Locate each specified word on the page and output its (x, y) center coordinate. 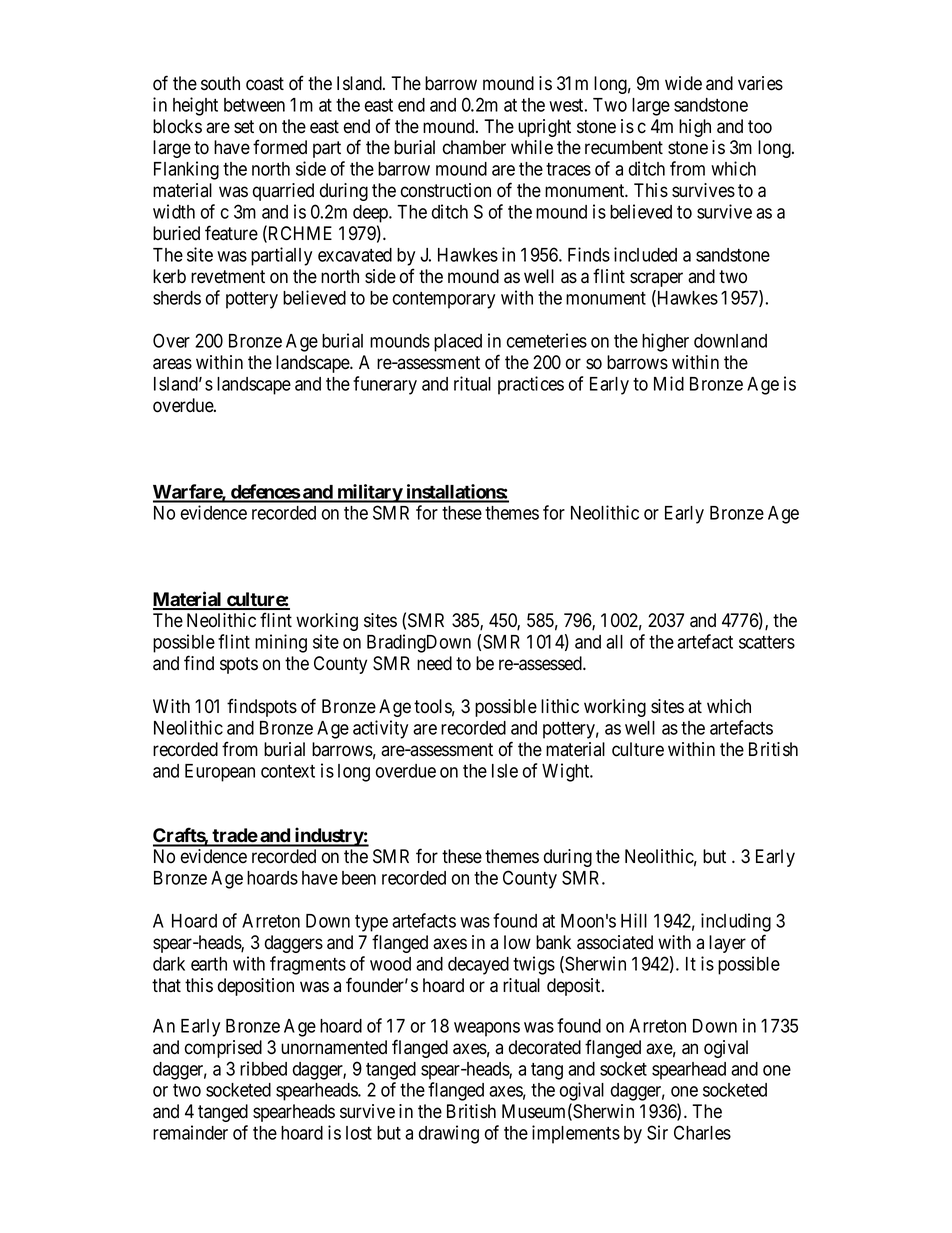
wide (683, 83)
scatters (767, 642)
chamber (474, 147)
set (244, 127)
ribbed (263, 1068)
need (434, 663)
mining (281, 643)
